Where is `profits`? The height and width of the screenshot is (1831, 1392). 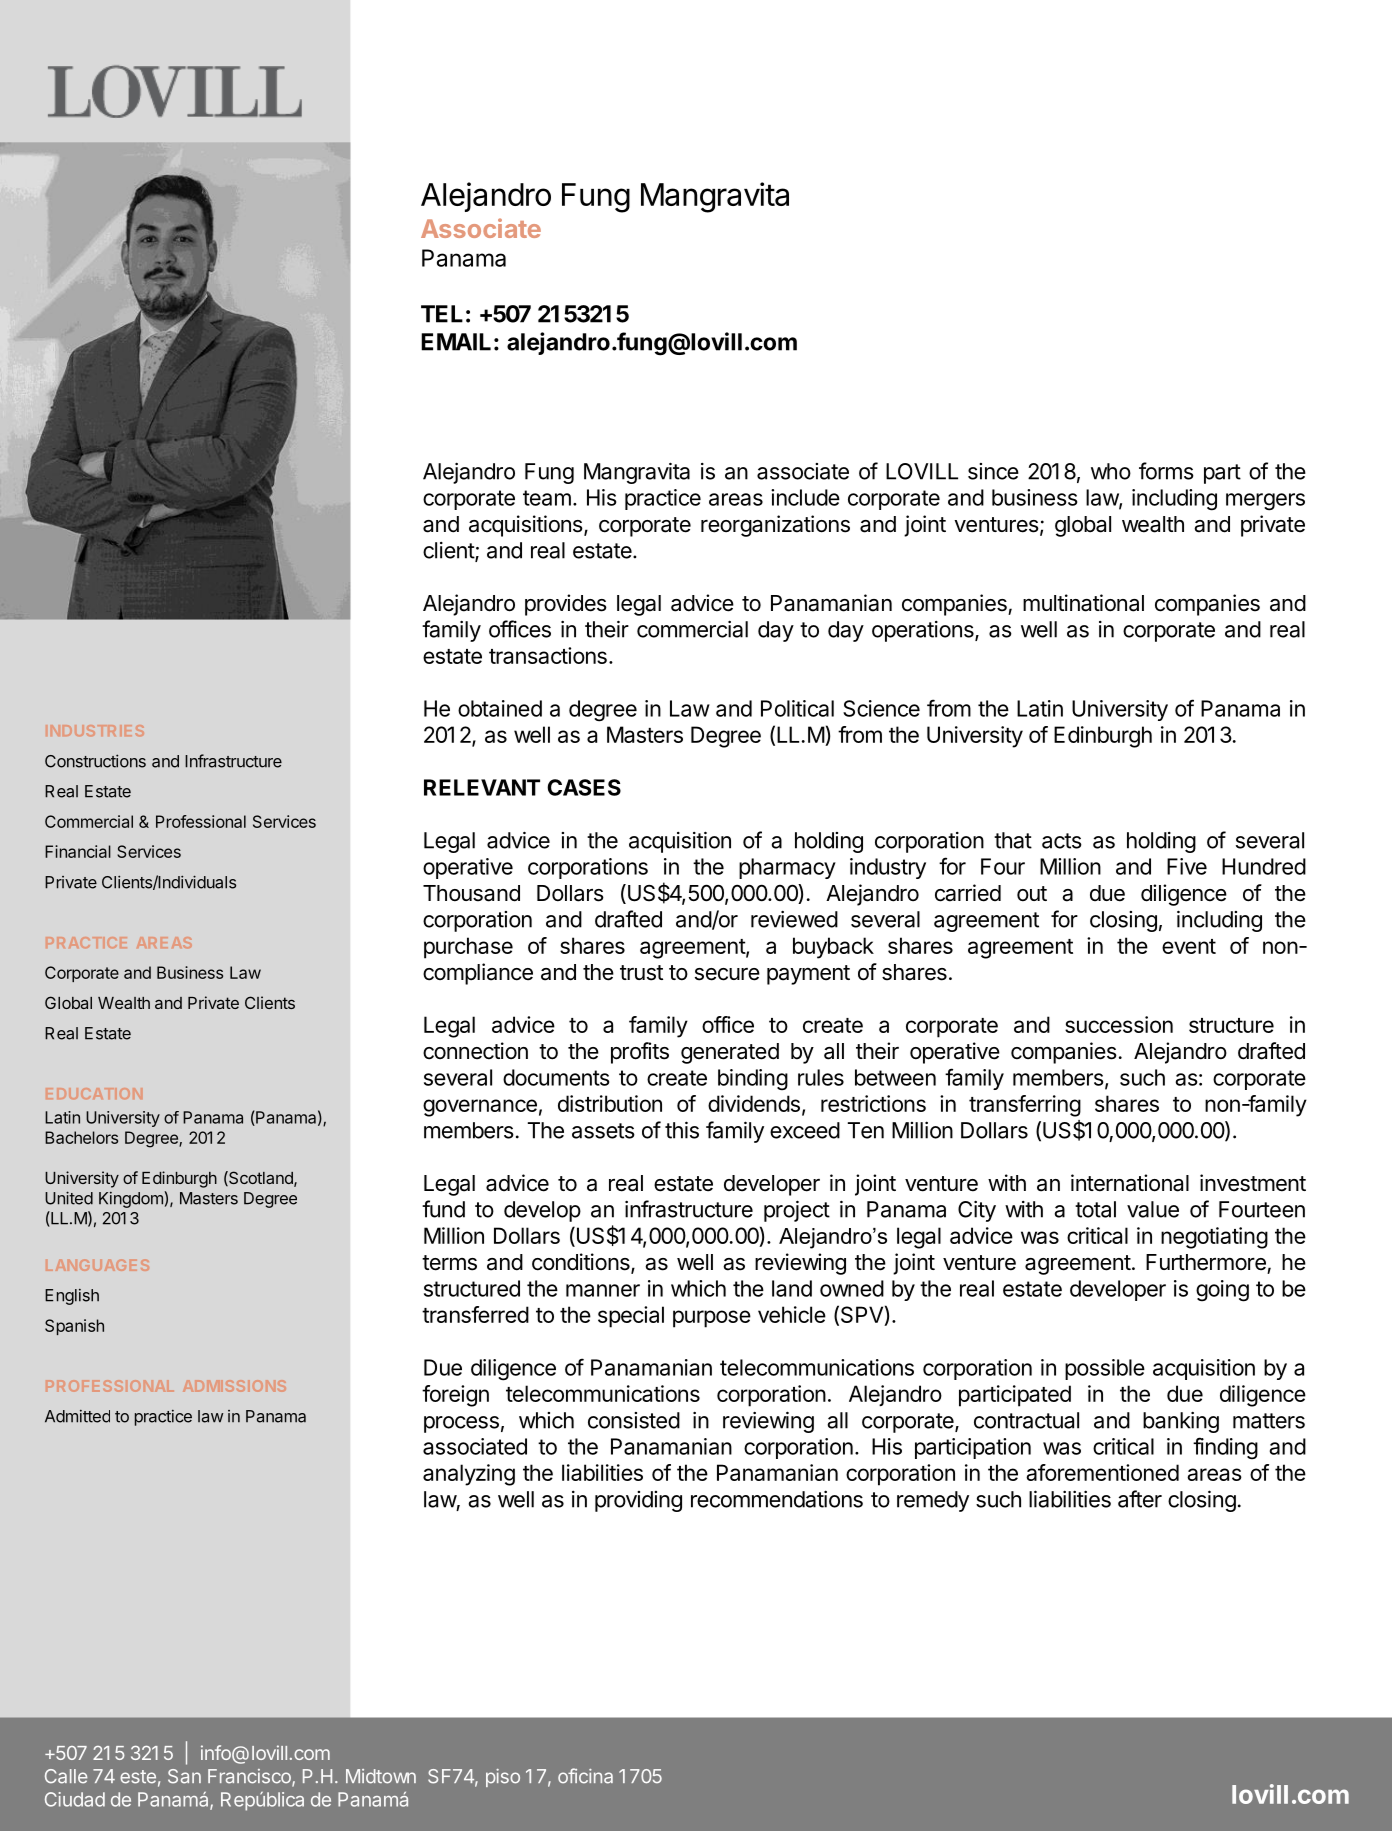 profits is located at coordinates (640, 1053).
